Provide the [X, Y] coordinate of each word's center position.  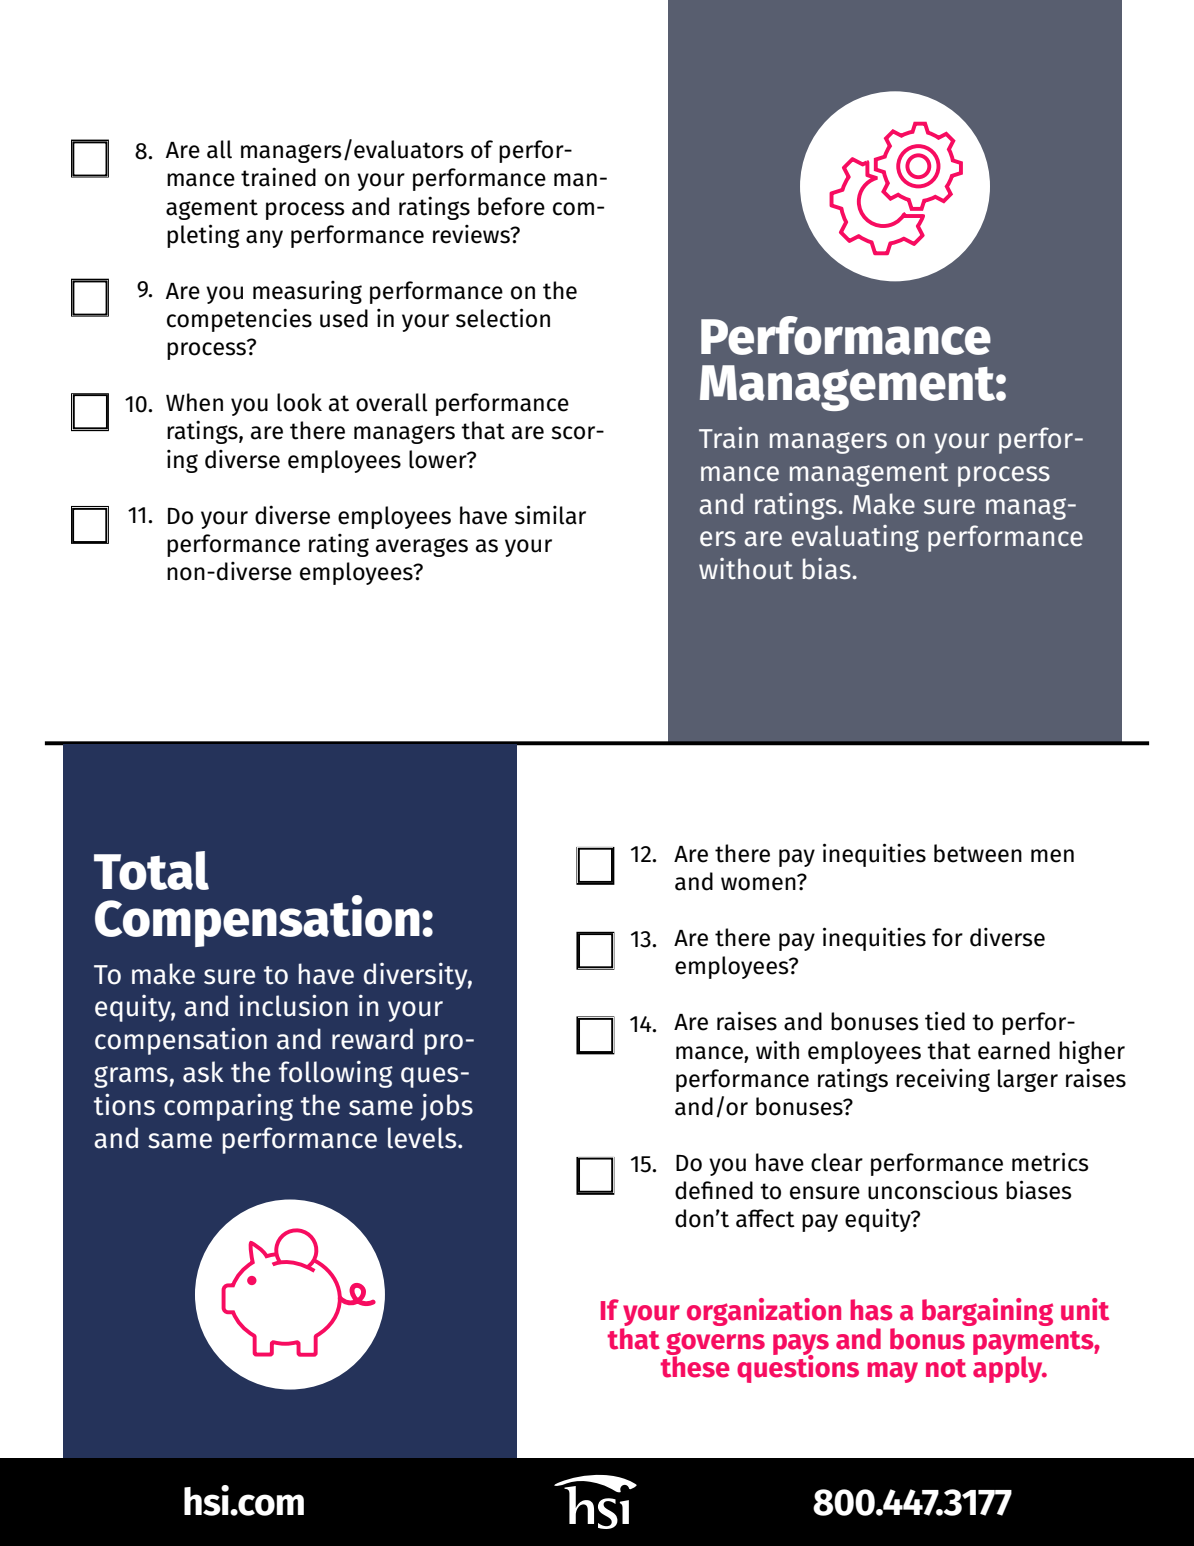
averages [422, 547]
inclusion [293, 1005]
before [511, 206]
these [695, 1365]
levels [423, 1138]
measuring [307, 292]
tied [945, 1021]
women [759, 883]
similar [550, 515]
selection [503, 318]
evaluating [855, 538]
